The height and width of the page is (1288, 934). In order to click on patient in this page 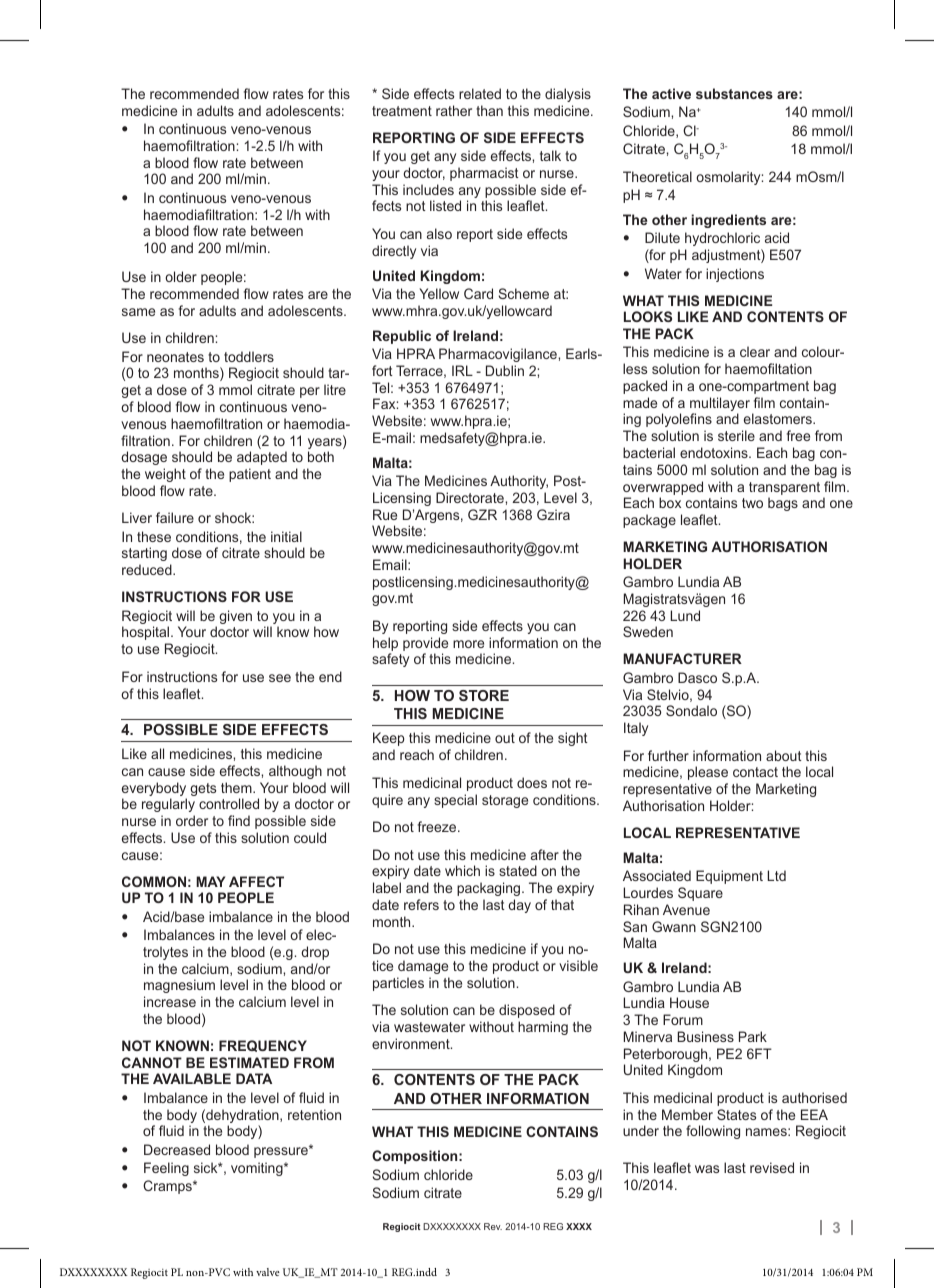, I will do `click(250, 475)`.
